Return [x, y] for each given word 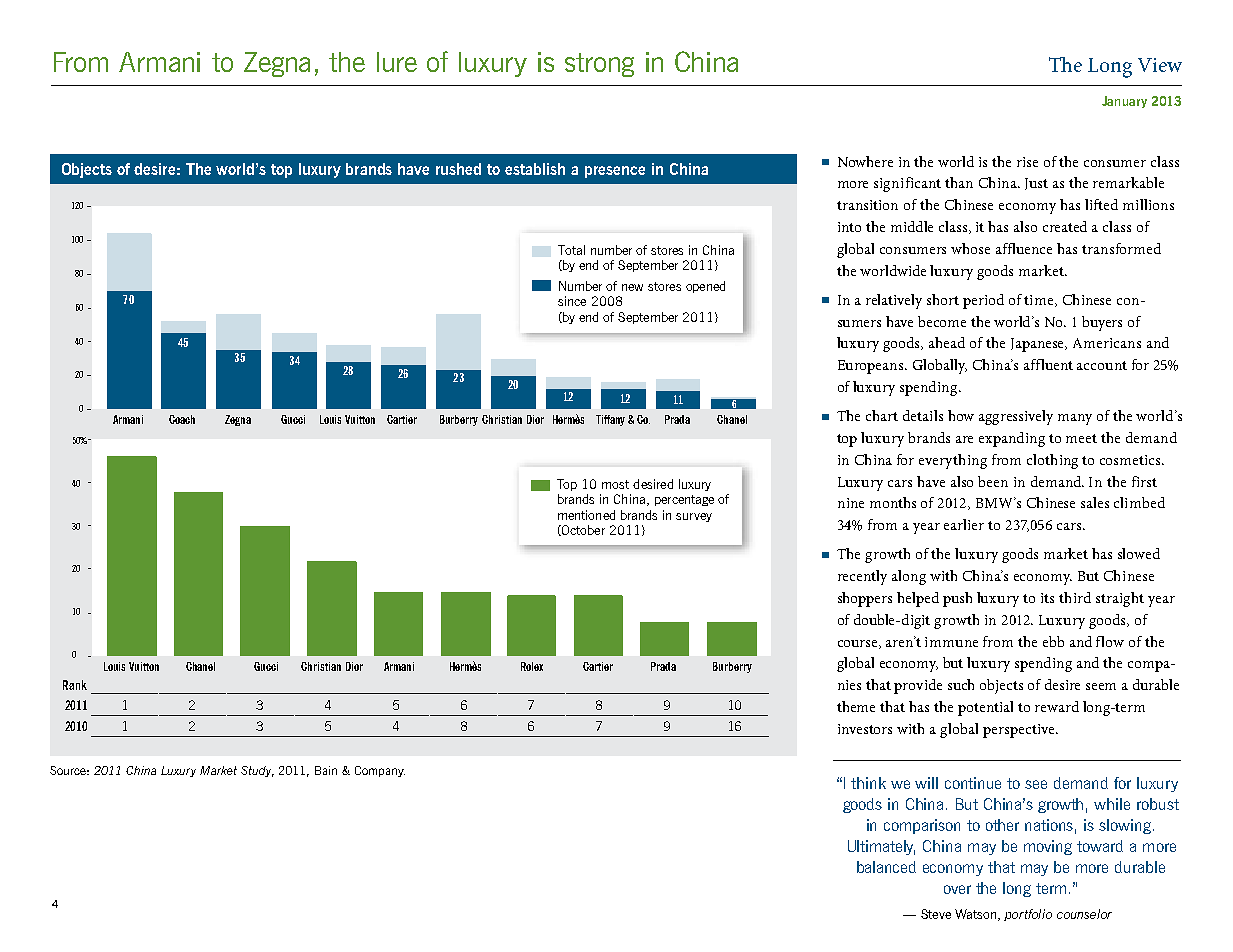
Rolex [532, 666]
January [1124, 102]
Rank [75, 685]
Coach [182, 419]
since [572, 301]
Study [257, 771]
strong [599, 65]
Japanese [1039, 345]
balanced [886, 867]
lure [397, 62]
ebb [1053, 641]
